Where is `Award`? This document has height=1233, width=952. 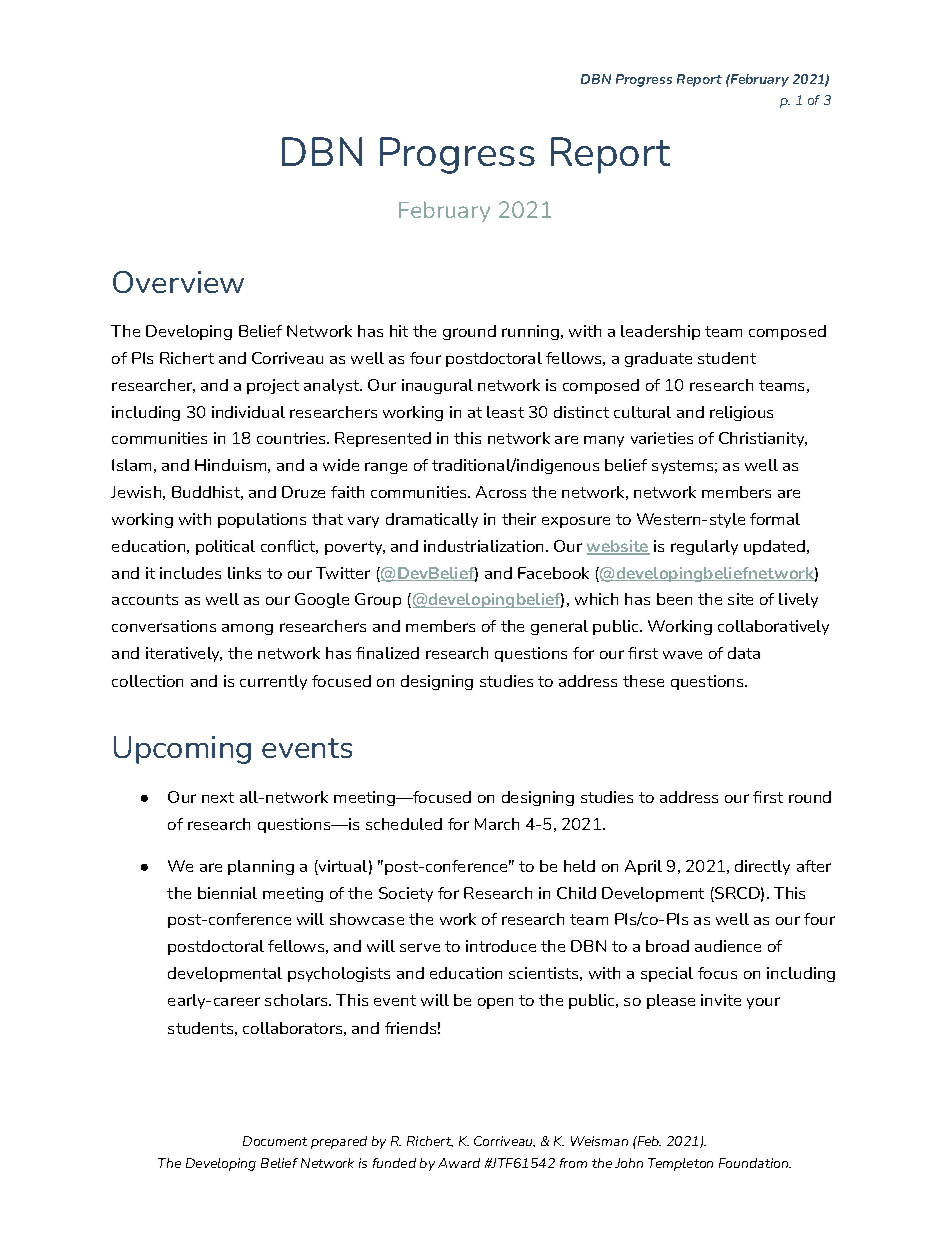 Award is located at coordinates (459, 1163).
